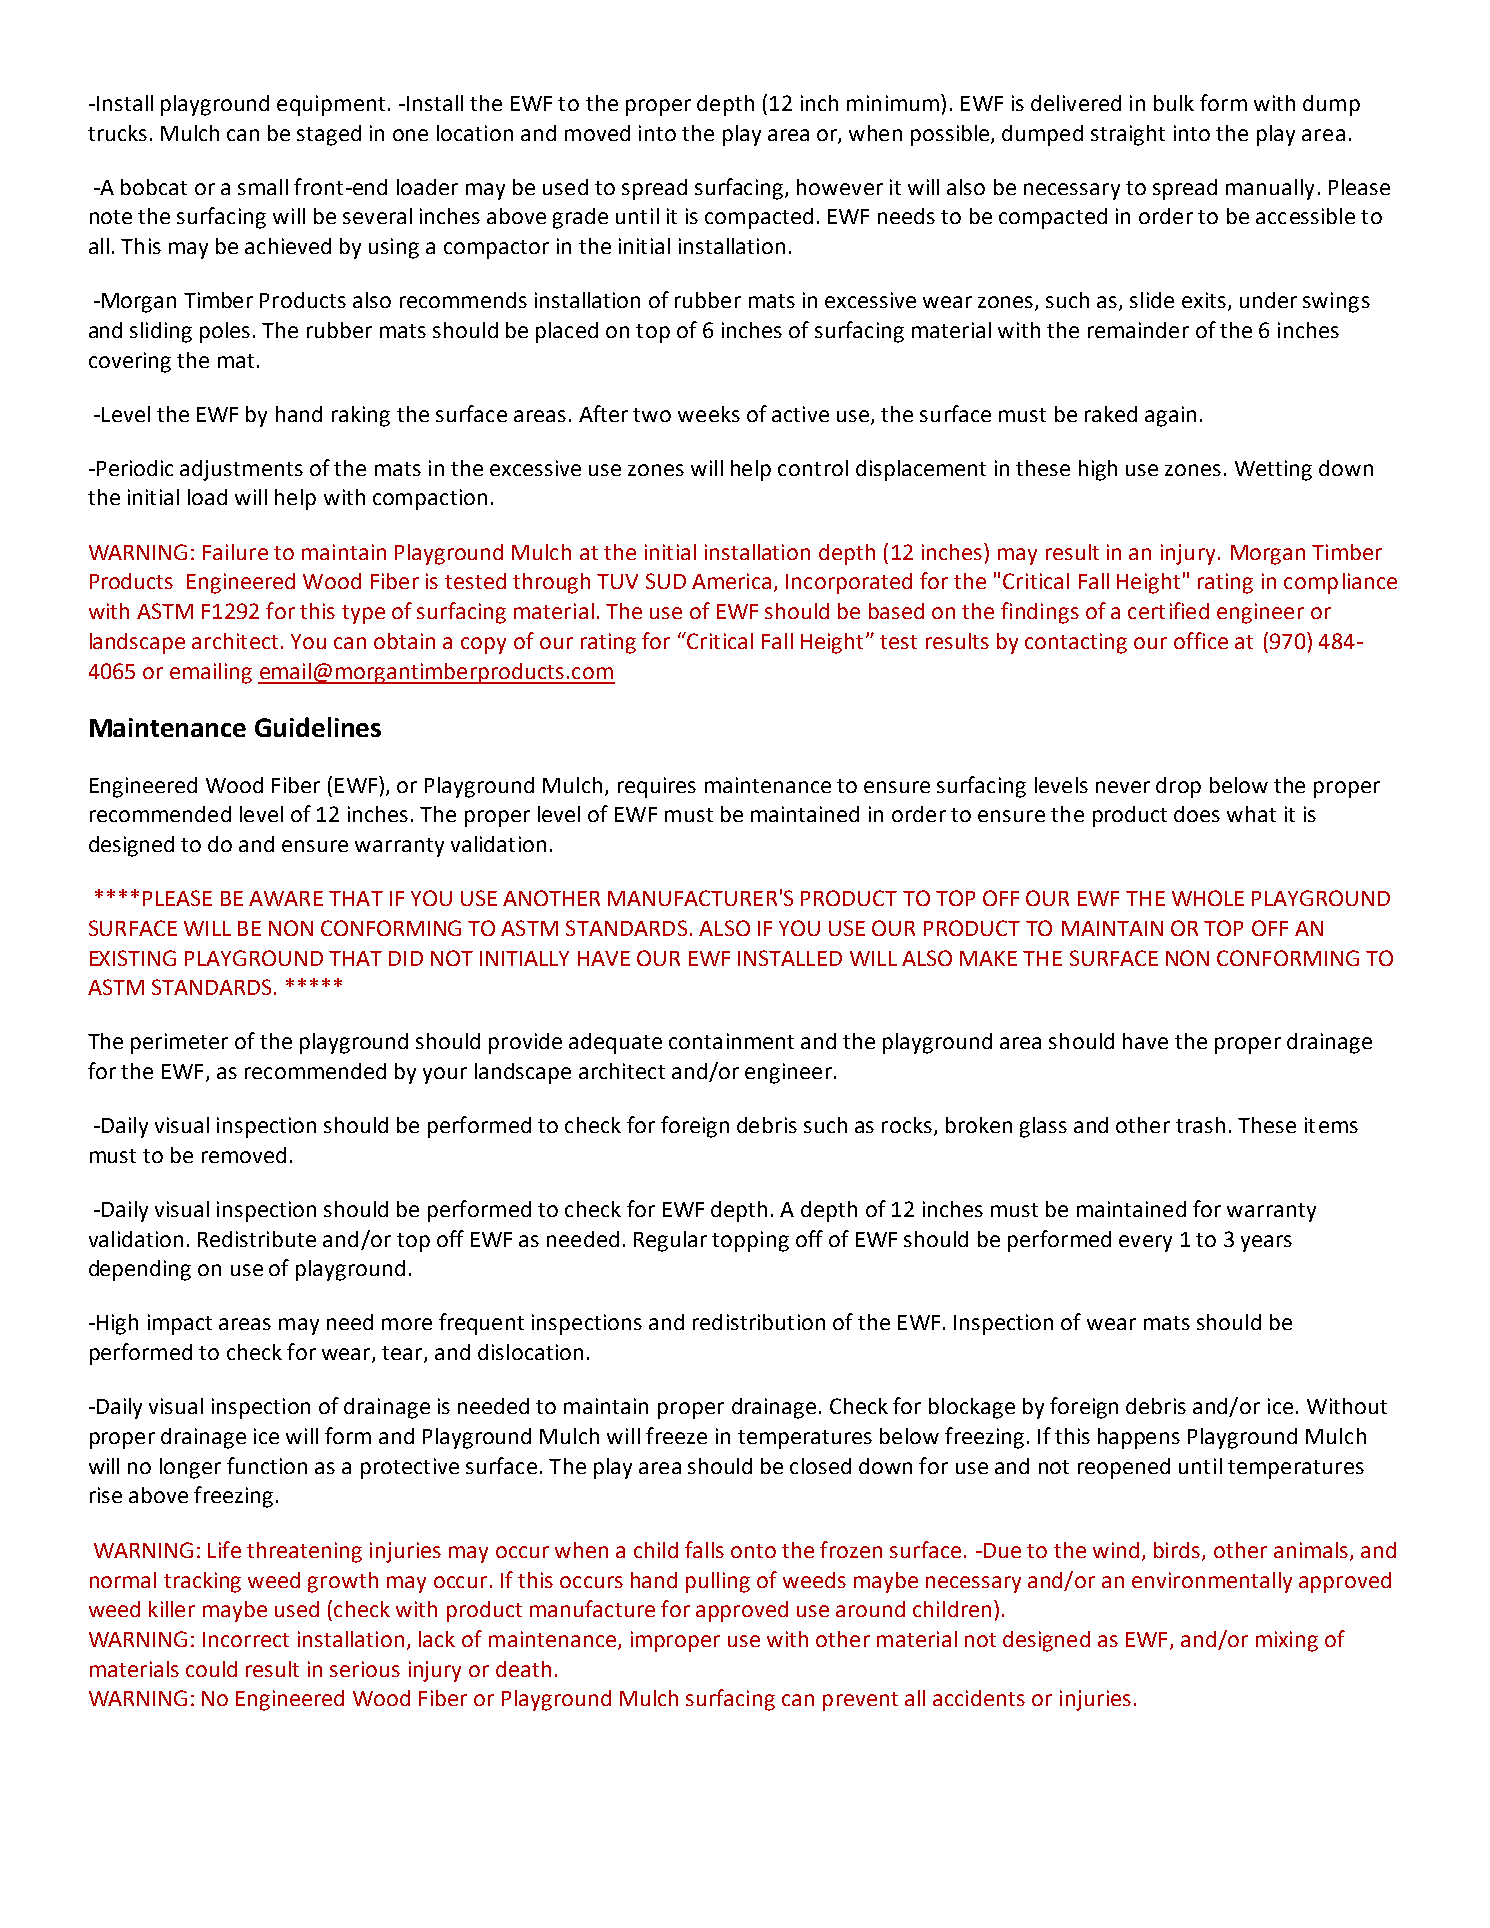  What do you see at coordinates (657, 787) in the screenshot?
I see `requires` at bounding box center [657, 787].
